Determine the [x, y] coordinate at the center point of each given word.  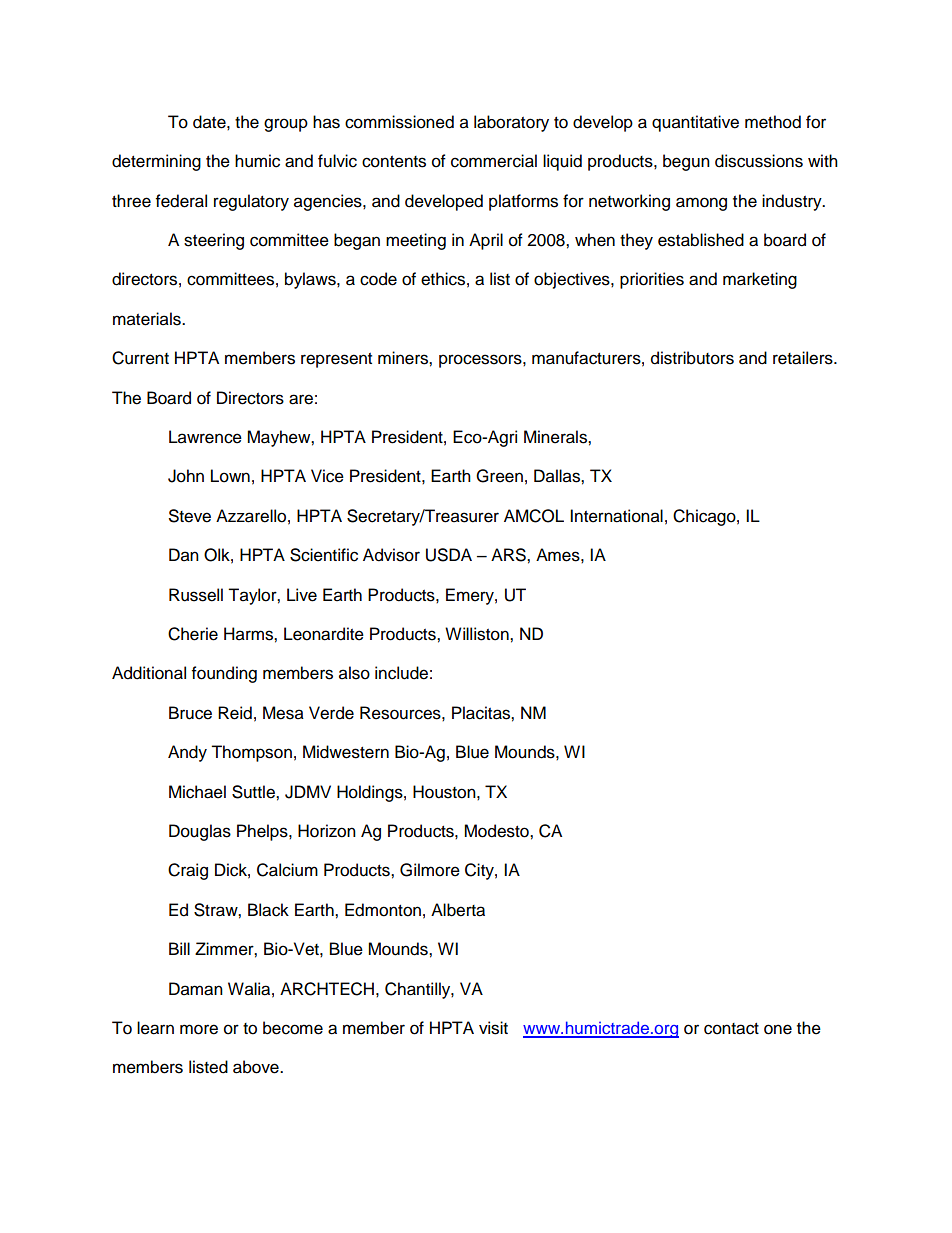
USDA [449, 555]
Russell [196, 595]
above [257, 1067]
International [616, 516]
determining [156, 162]
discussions [759, 161]
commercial [494, 161]
